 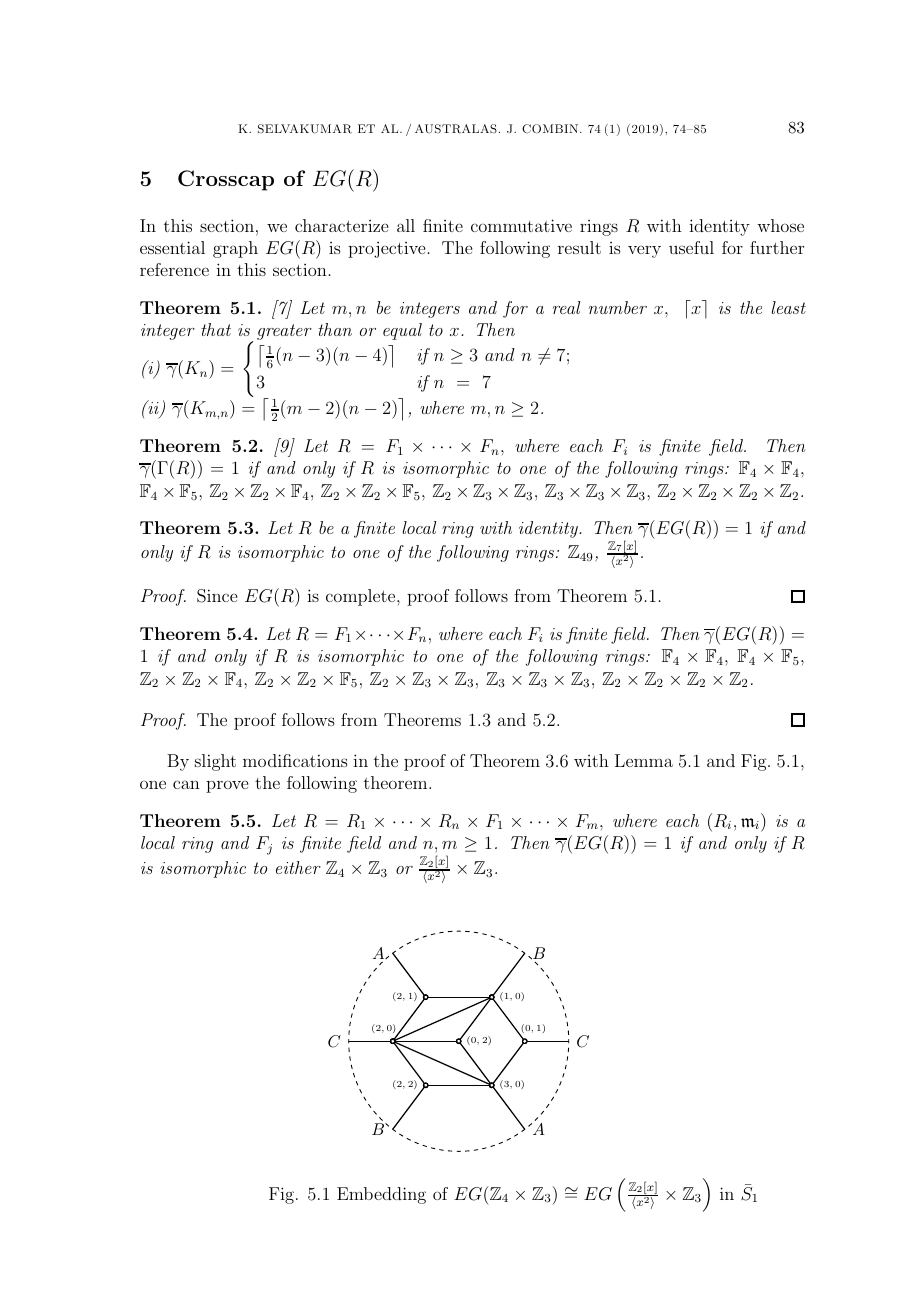 I want to click on can, so click(x=186, y=784).
